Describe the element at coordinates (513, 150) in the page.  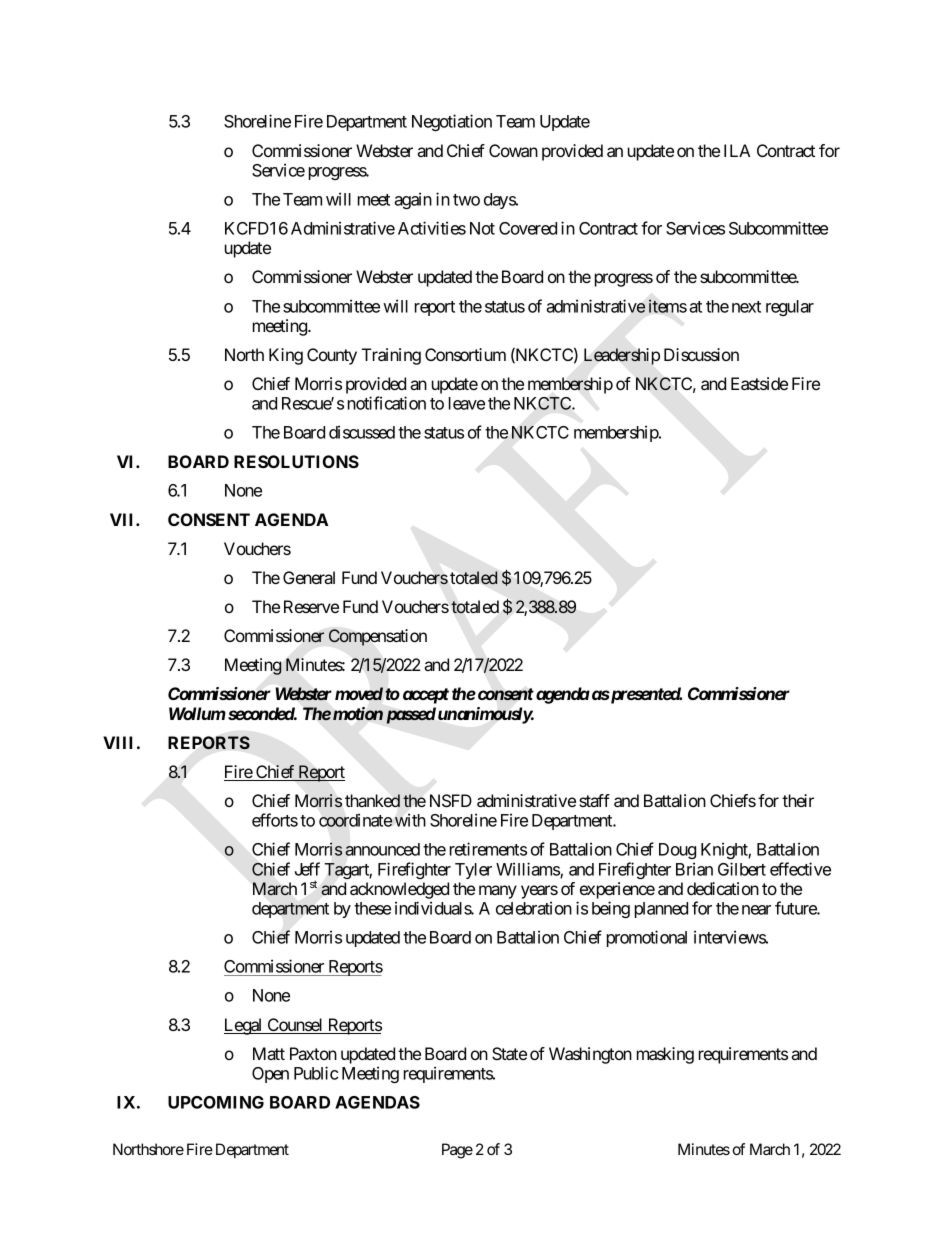
I see `Cowan` at that location.
